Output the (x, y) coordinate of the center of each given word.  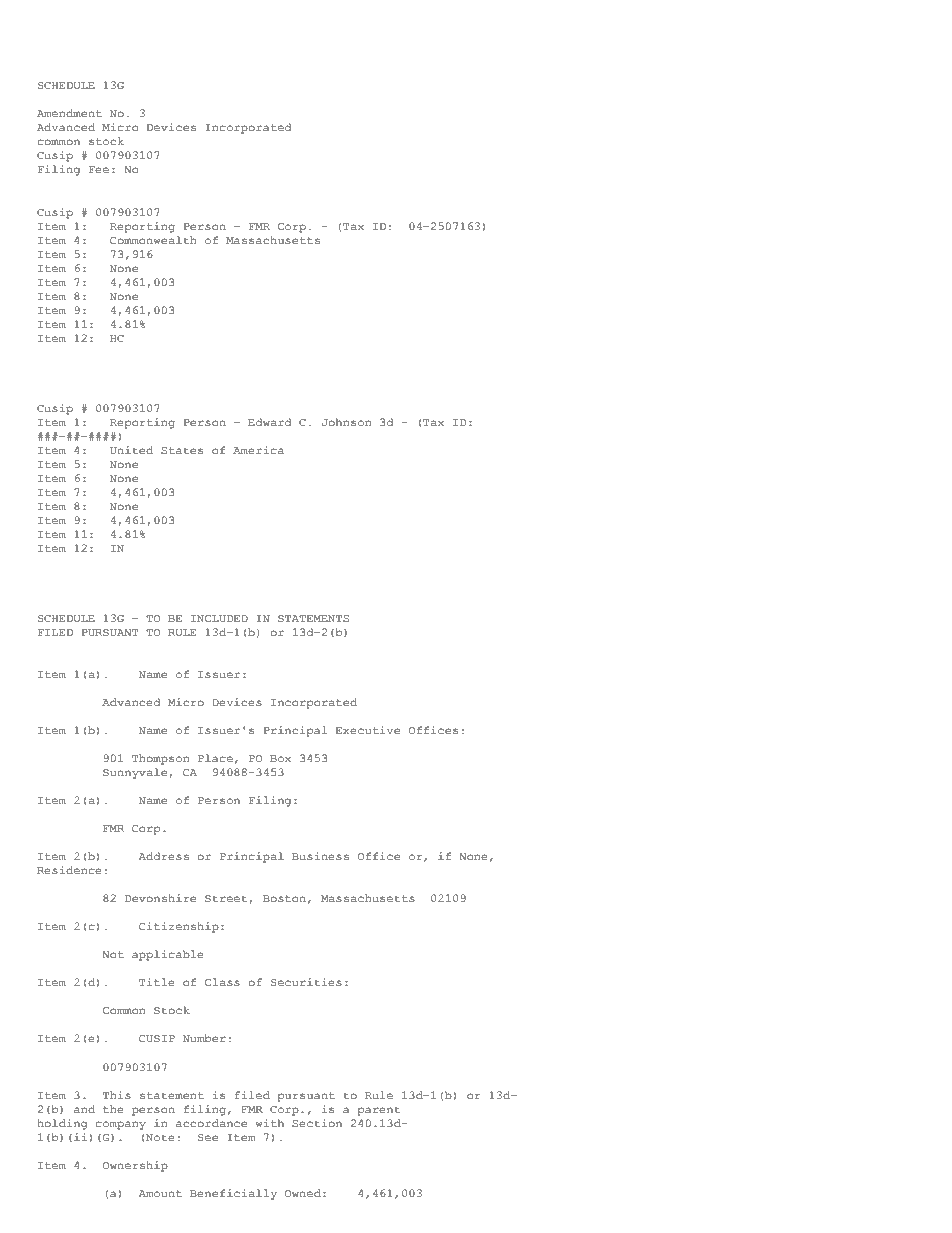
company (121, 1125)
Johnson (346, 422)
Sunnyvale (135, 773)
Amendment (69, 113)
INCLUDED (219, 618)
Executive (368, 730)
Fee (99, 169)
